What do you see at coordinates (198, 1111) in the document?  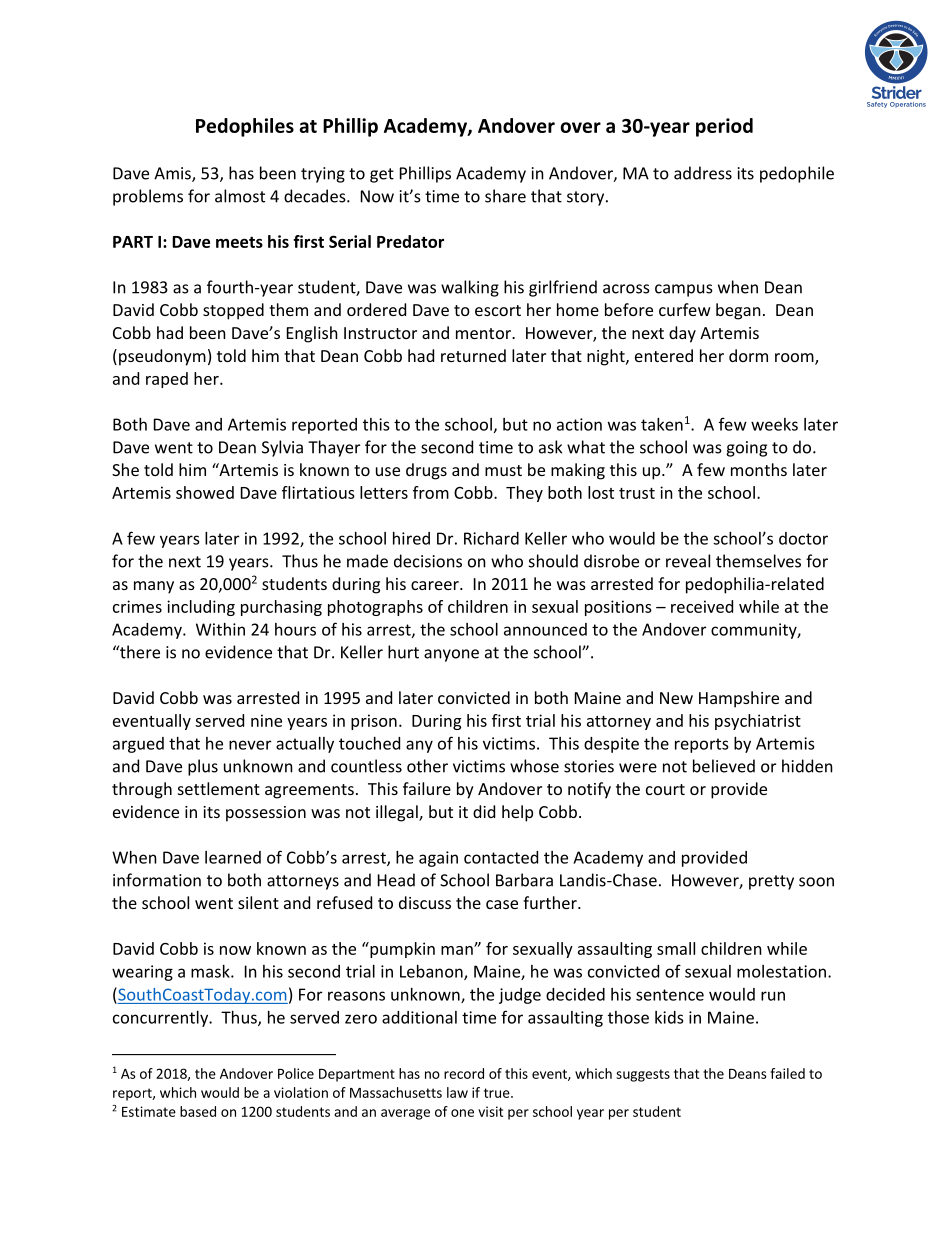 I see `based` at bounding box center [198, 1111].
